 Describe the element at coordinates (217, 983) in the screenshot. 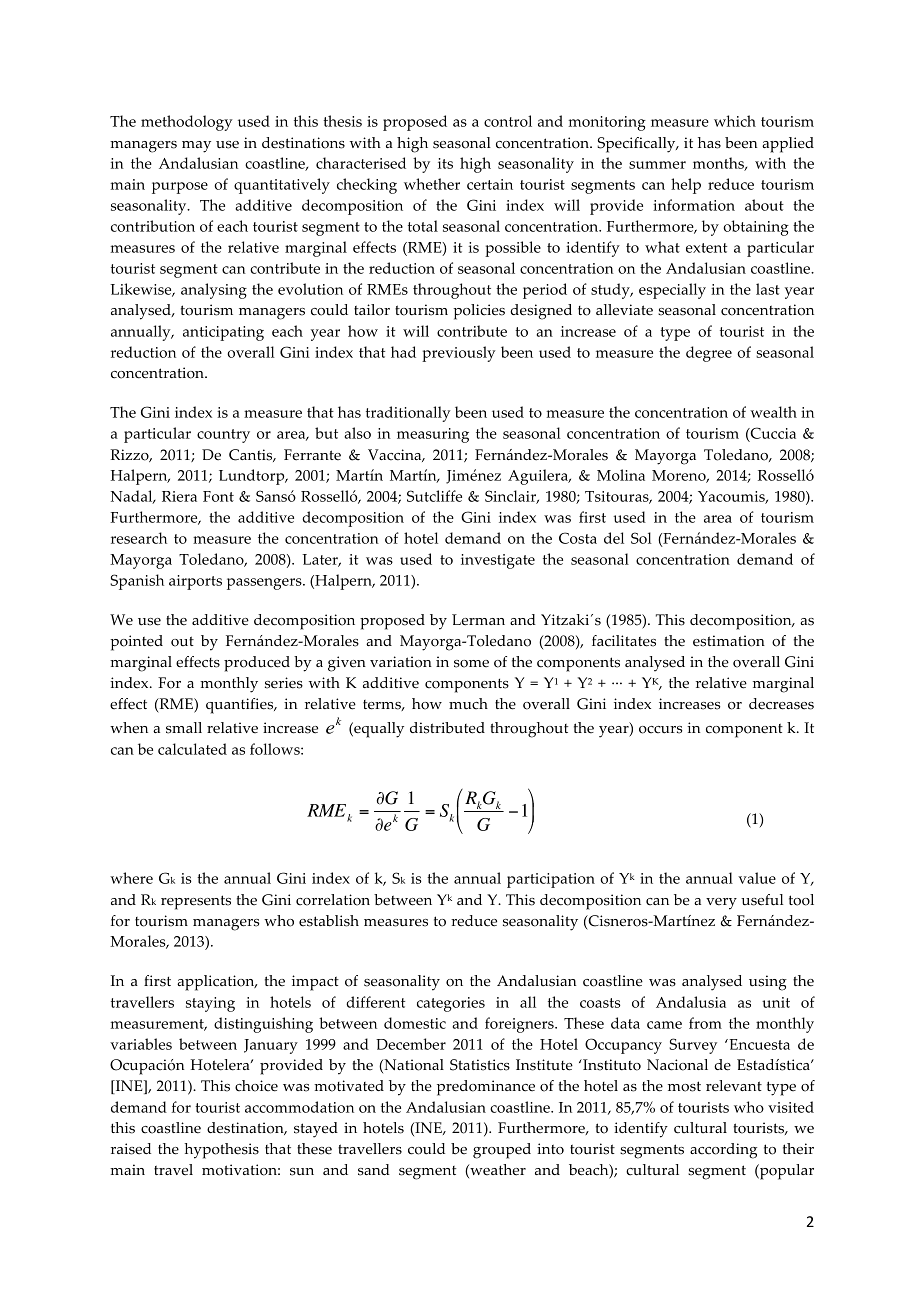

I see `application` at that location.
